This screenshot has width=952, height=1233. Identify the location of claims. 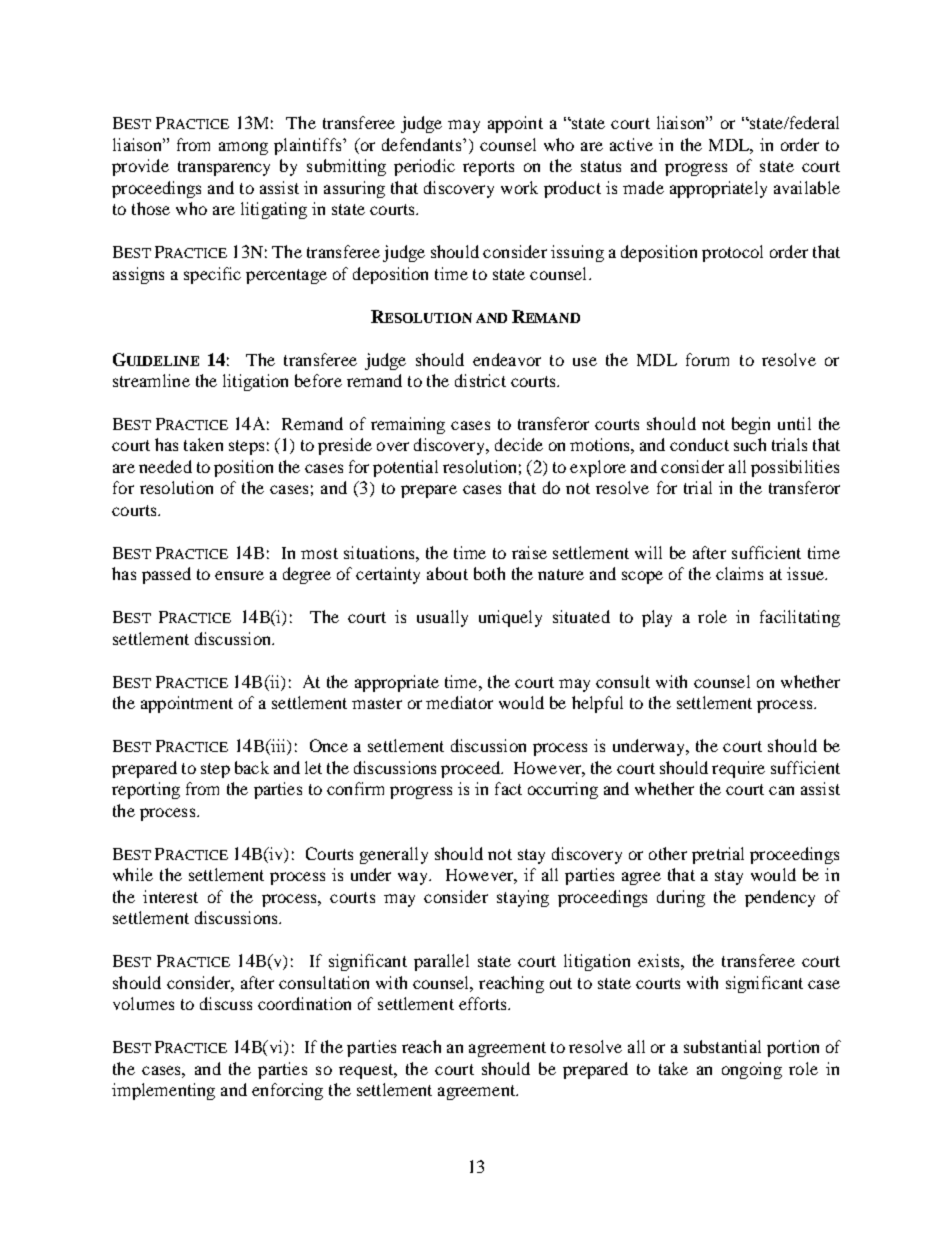
(739, 573).
